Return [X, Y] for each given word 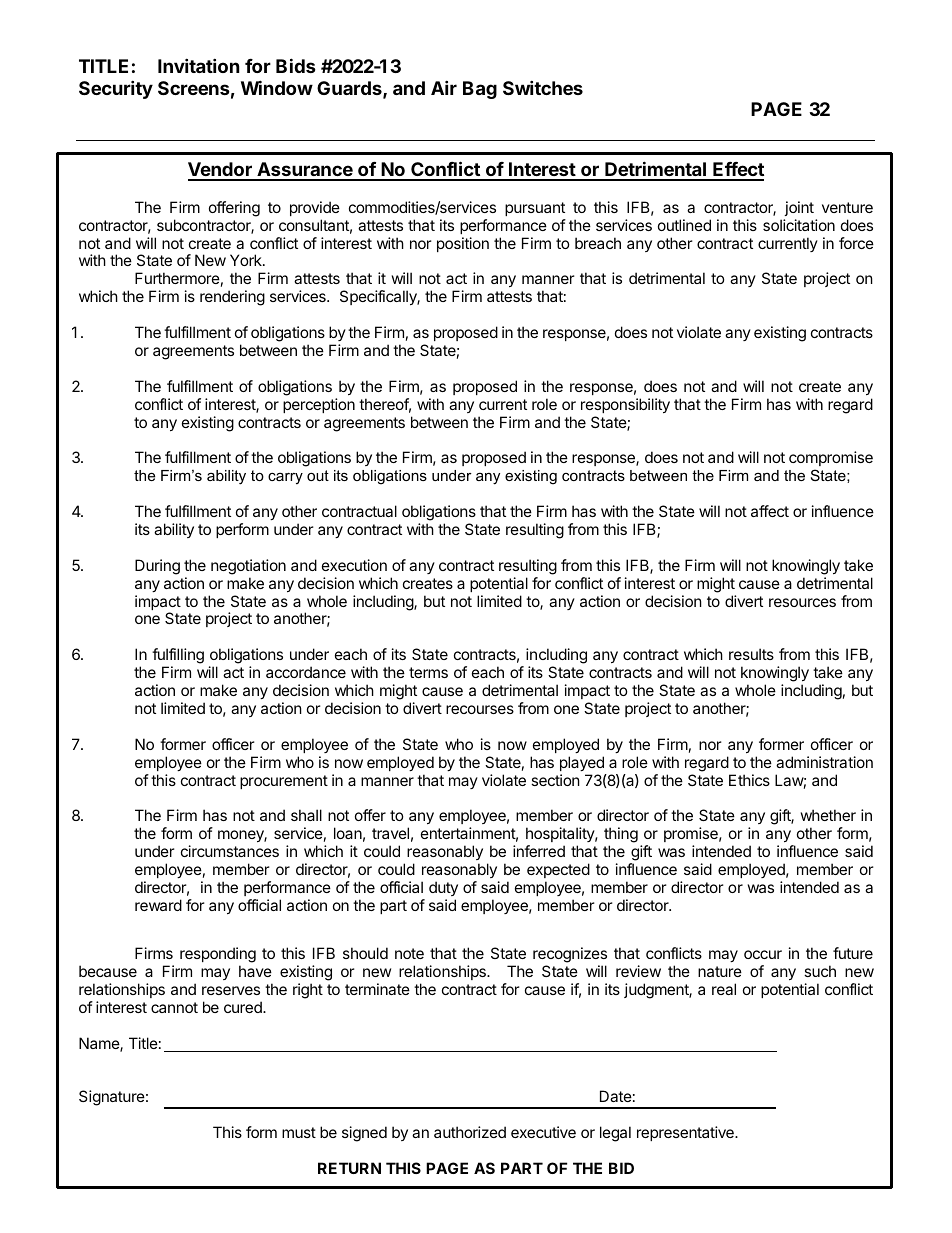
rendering [232, 298]
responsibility [625, 405]
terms [428, 672]
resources [802, 602]
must [299, 1132]
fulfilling [178, 657]
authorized [470, 1132]
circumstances [230, 851]
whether [828, 815]
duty [443, 888]
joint [799, 208]
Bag [480, 90]
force [856, 243]
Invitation [199, 65]
